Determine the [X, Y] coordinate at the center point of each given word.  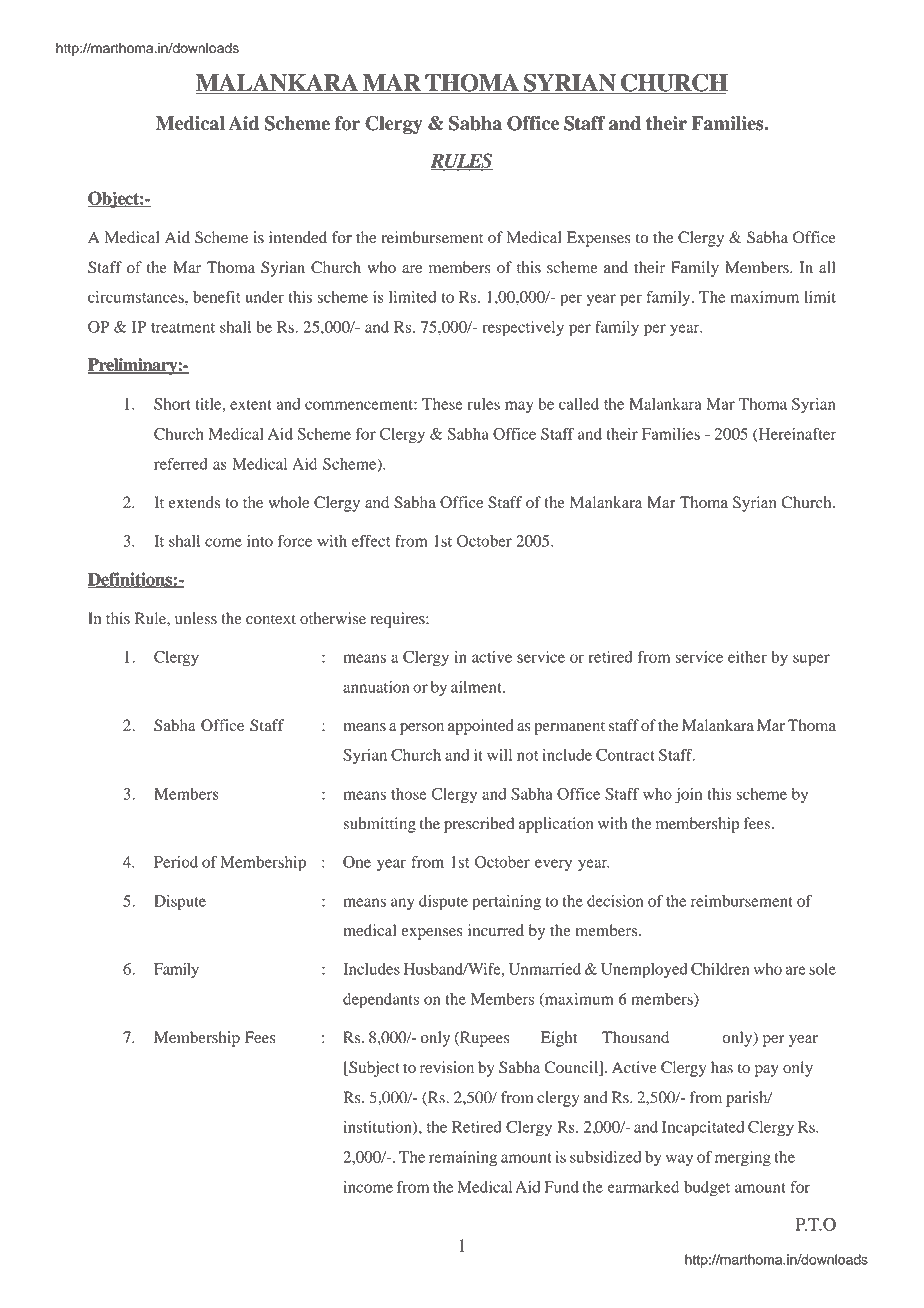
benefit [216, 297]
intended [298, 237]
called [579, 404]
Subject [373, 1069]
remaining [463, 1159]
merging [743, 1159]
